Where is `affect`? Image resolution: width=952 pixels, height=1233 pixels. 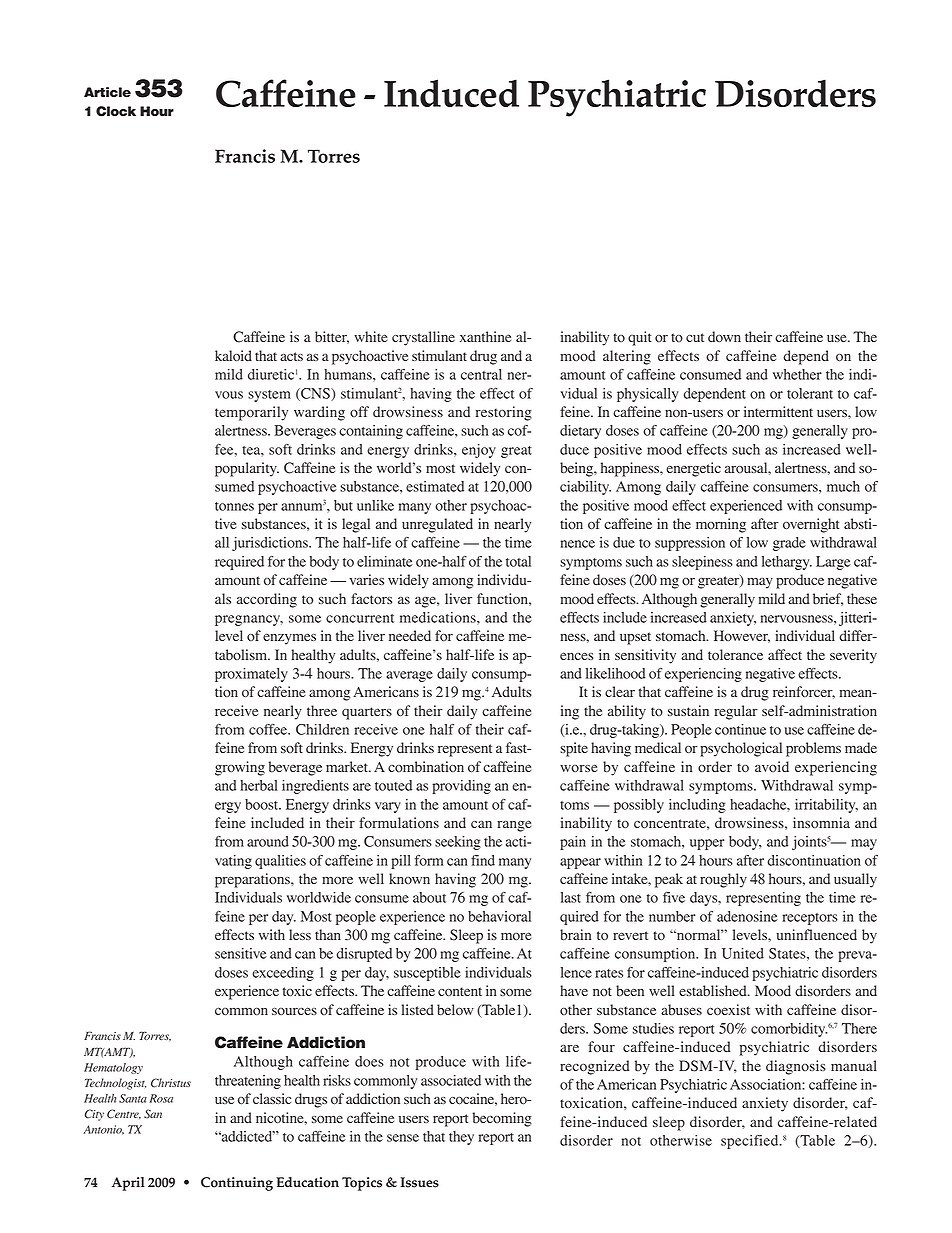 affect is located at coordinates (785, 654).
